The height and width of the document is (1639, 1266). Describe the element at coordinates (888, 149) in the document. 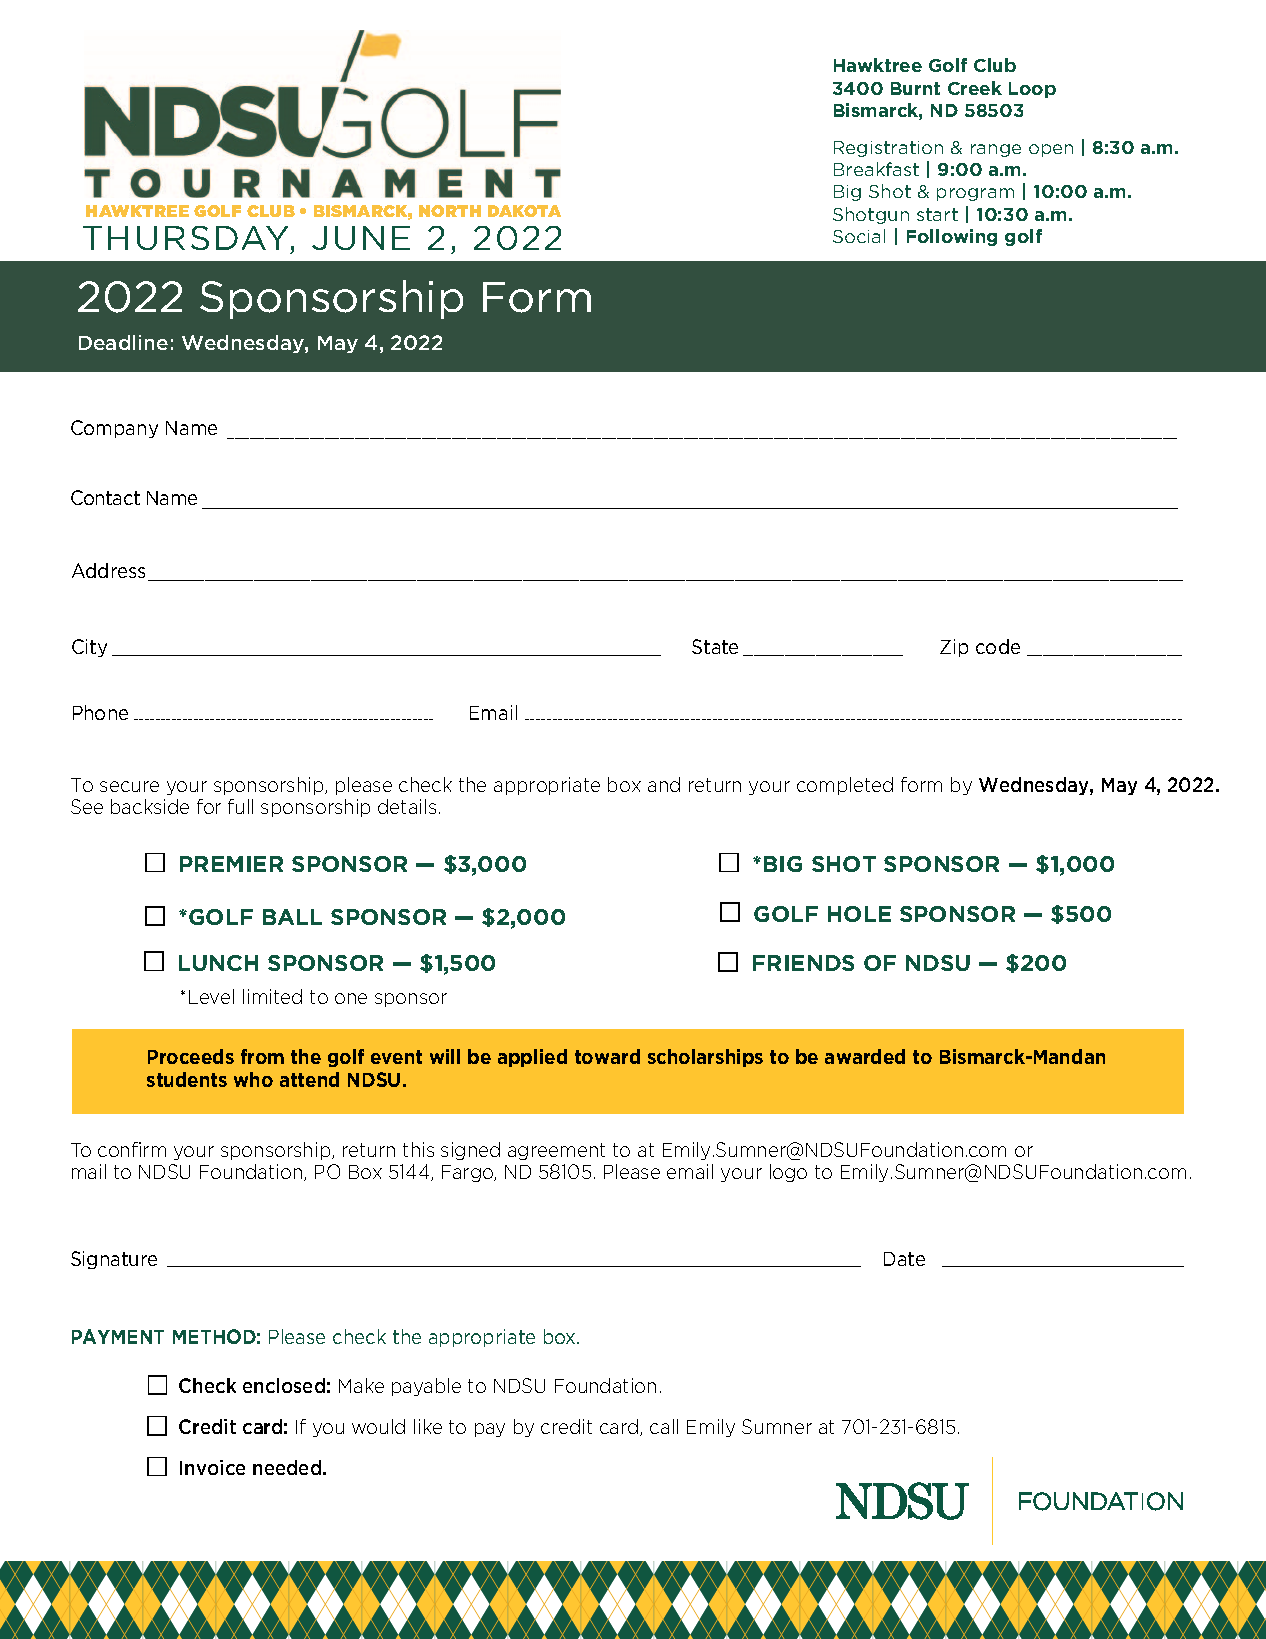

I see `Registration` at that location.
